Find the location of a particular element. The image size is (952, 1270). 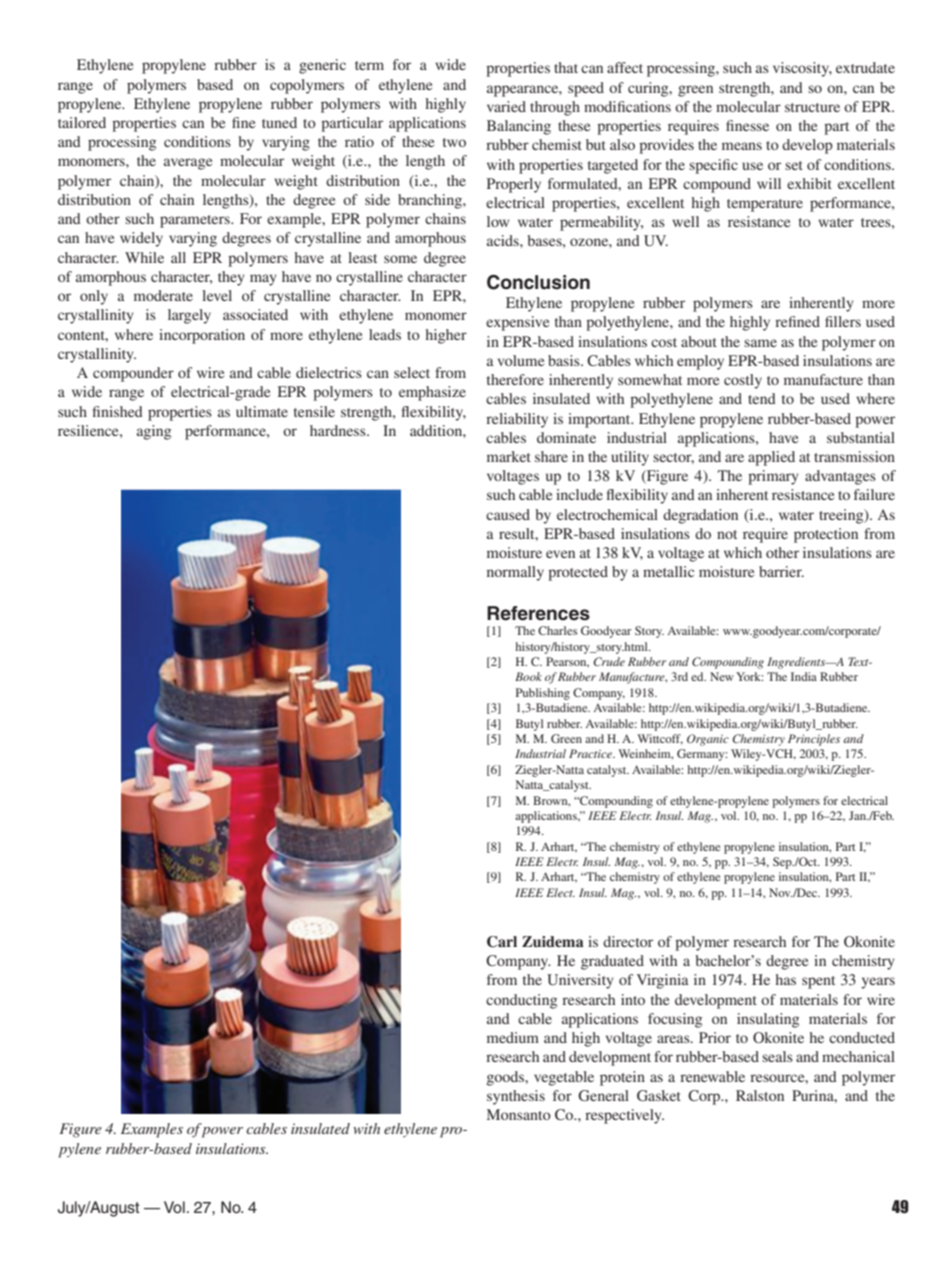

average is located at coordinates (188, 164).
